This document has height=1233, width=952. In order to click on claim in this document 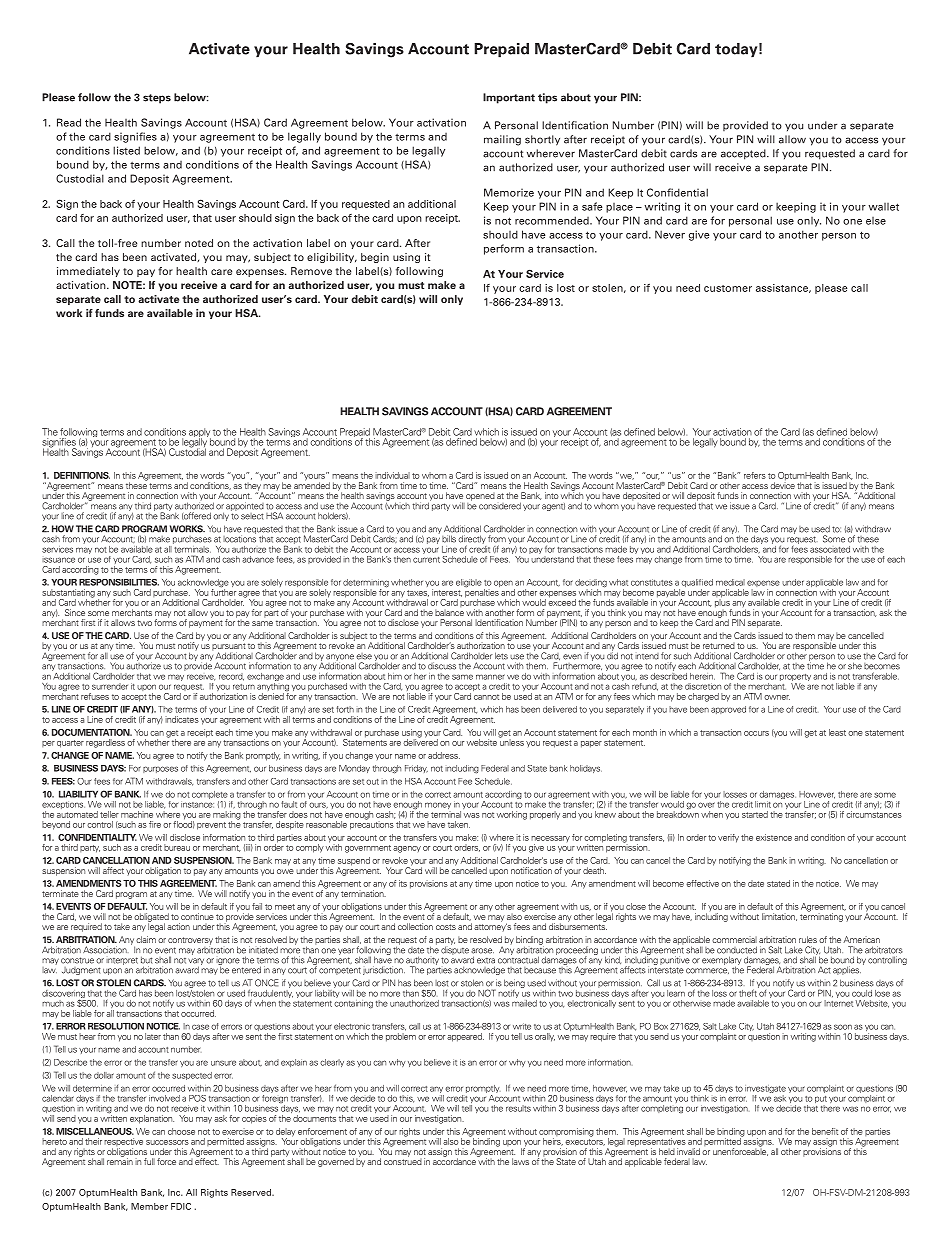, I will do `click(146, 939)`.
